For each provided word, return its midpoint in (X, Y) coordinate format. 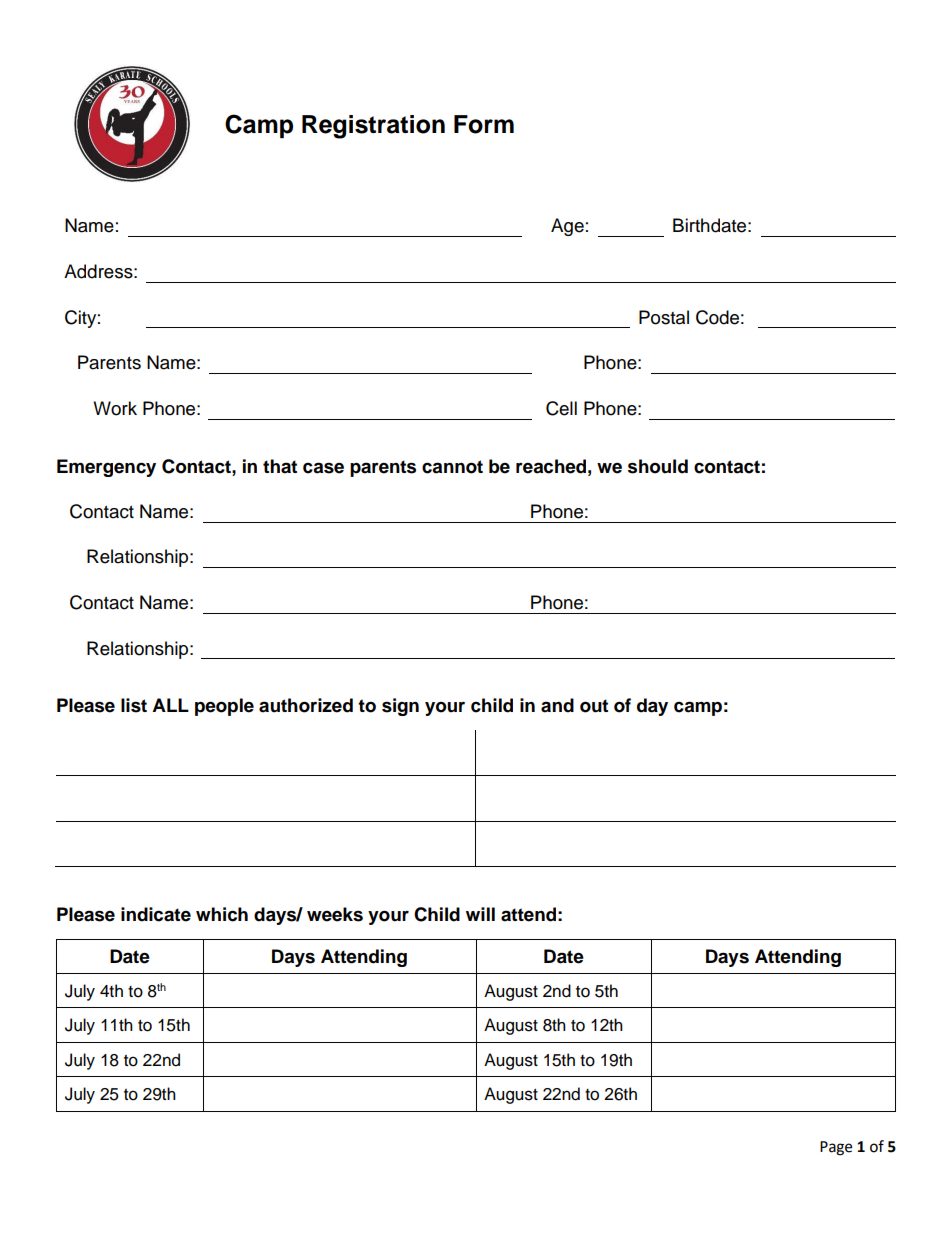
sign (400, 707)
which (222, 914)
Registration (373, 127)
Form (484, 124)
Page (836, 1148)
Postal (664, 317)
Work (115, 408)
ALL (170, 705)
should (658, 466)
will (480, 914)
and (557, 705)
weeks (335, 914)
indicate (156, 914)
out (594, 706)
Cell (561, 408)
